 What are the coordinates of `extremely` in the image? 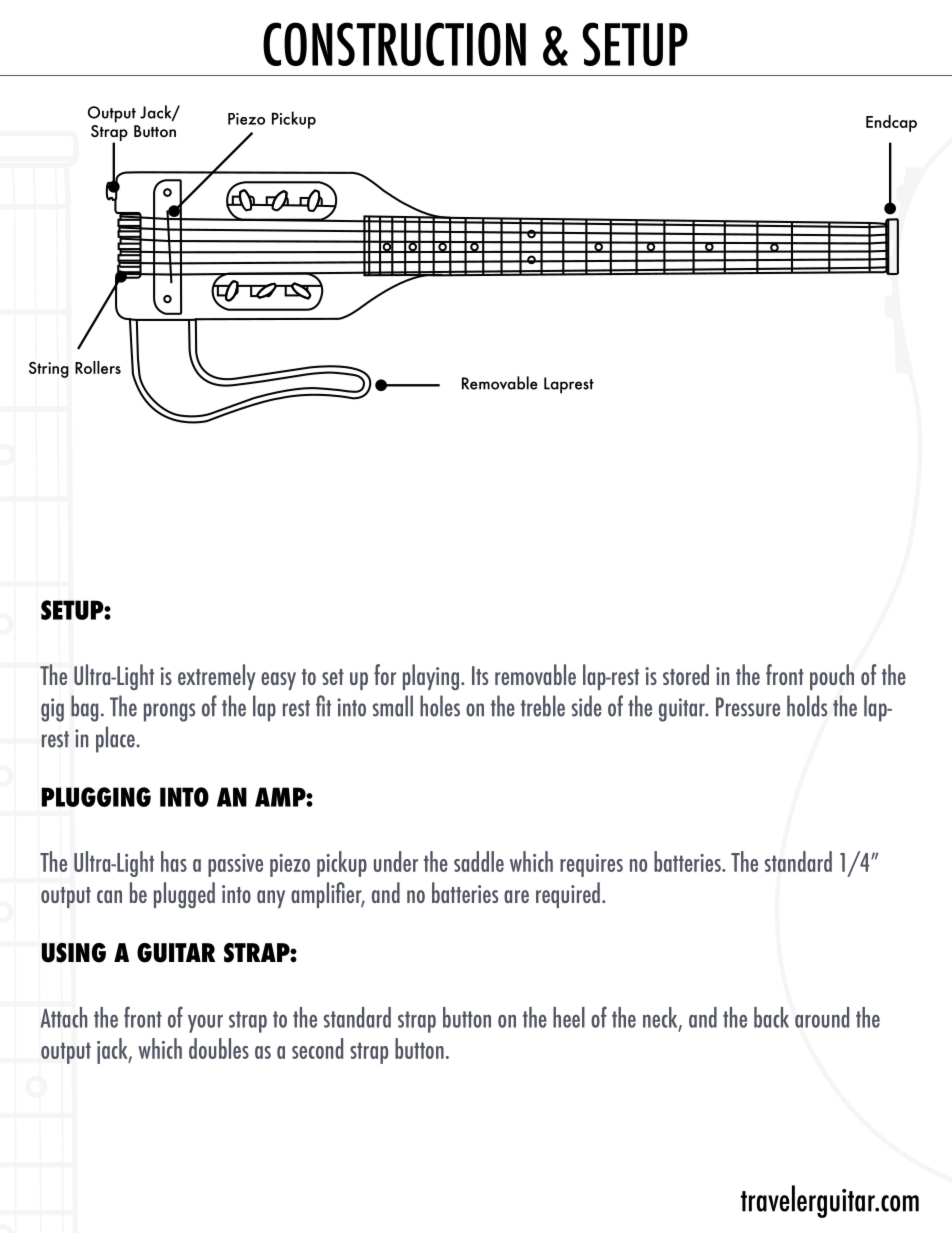 It's located at (217, 677).
